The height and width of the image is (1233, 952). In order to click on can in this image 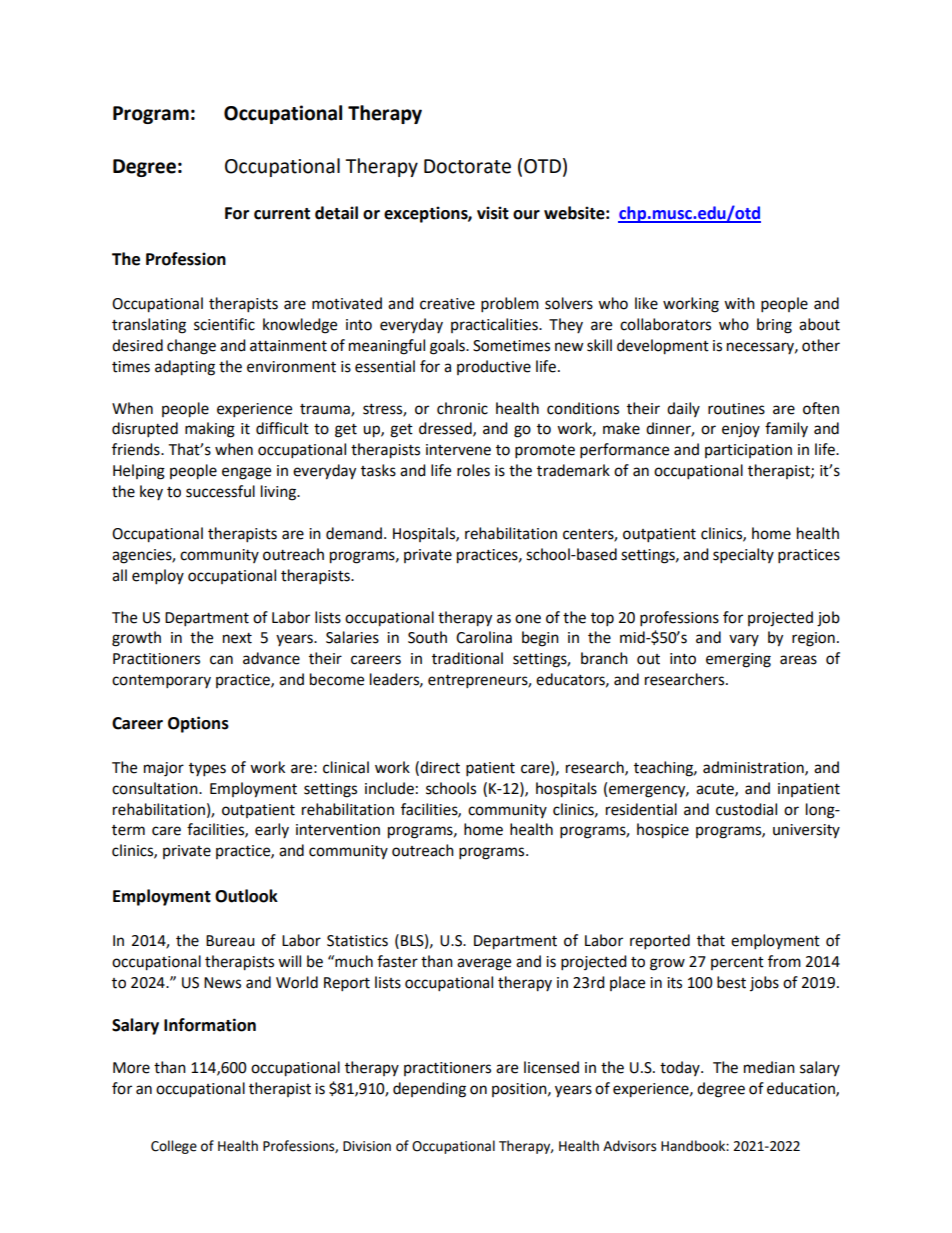, I will do `click(221, 660)`.
